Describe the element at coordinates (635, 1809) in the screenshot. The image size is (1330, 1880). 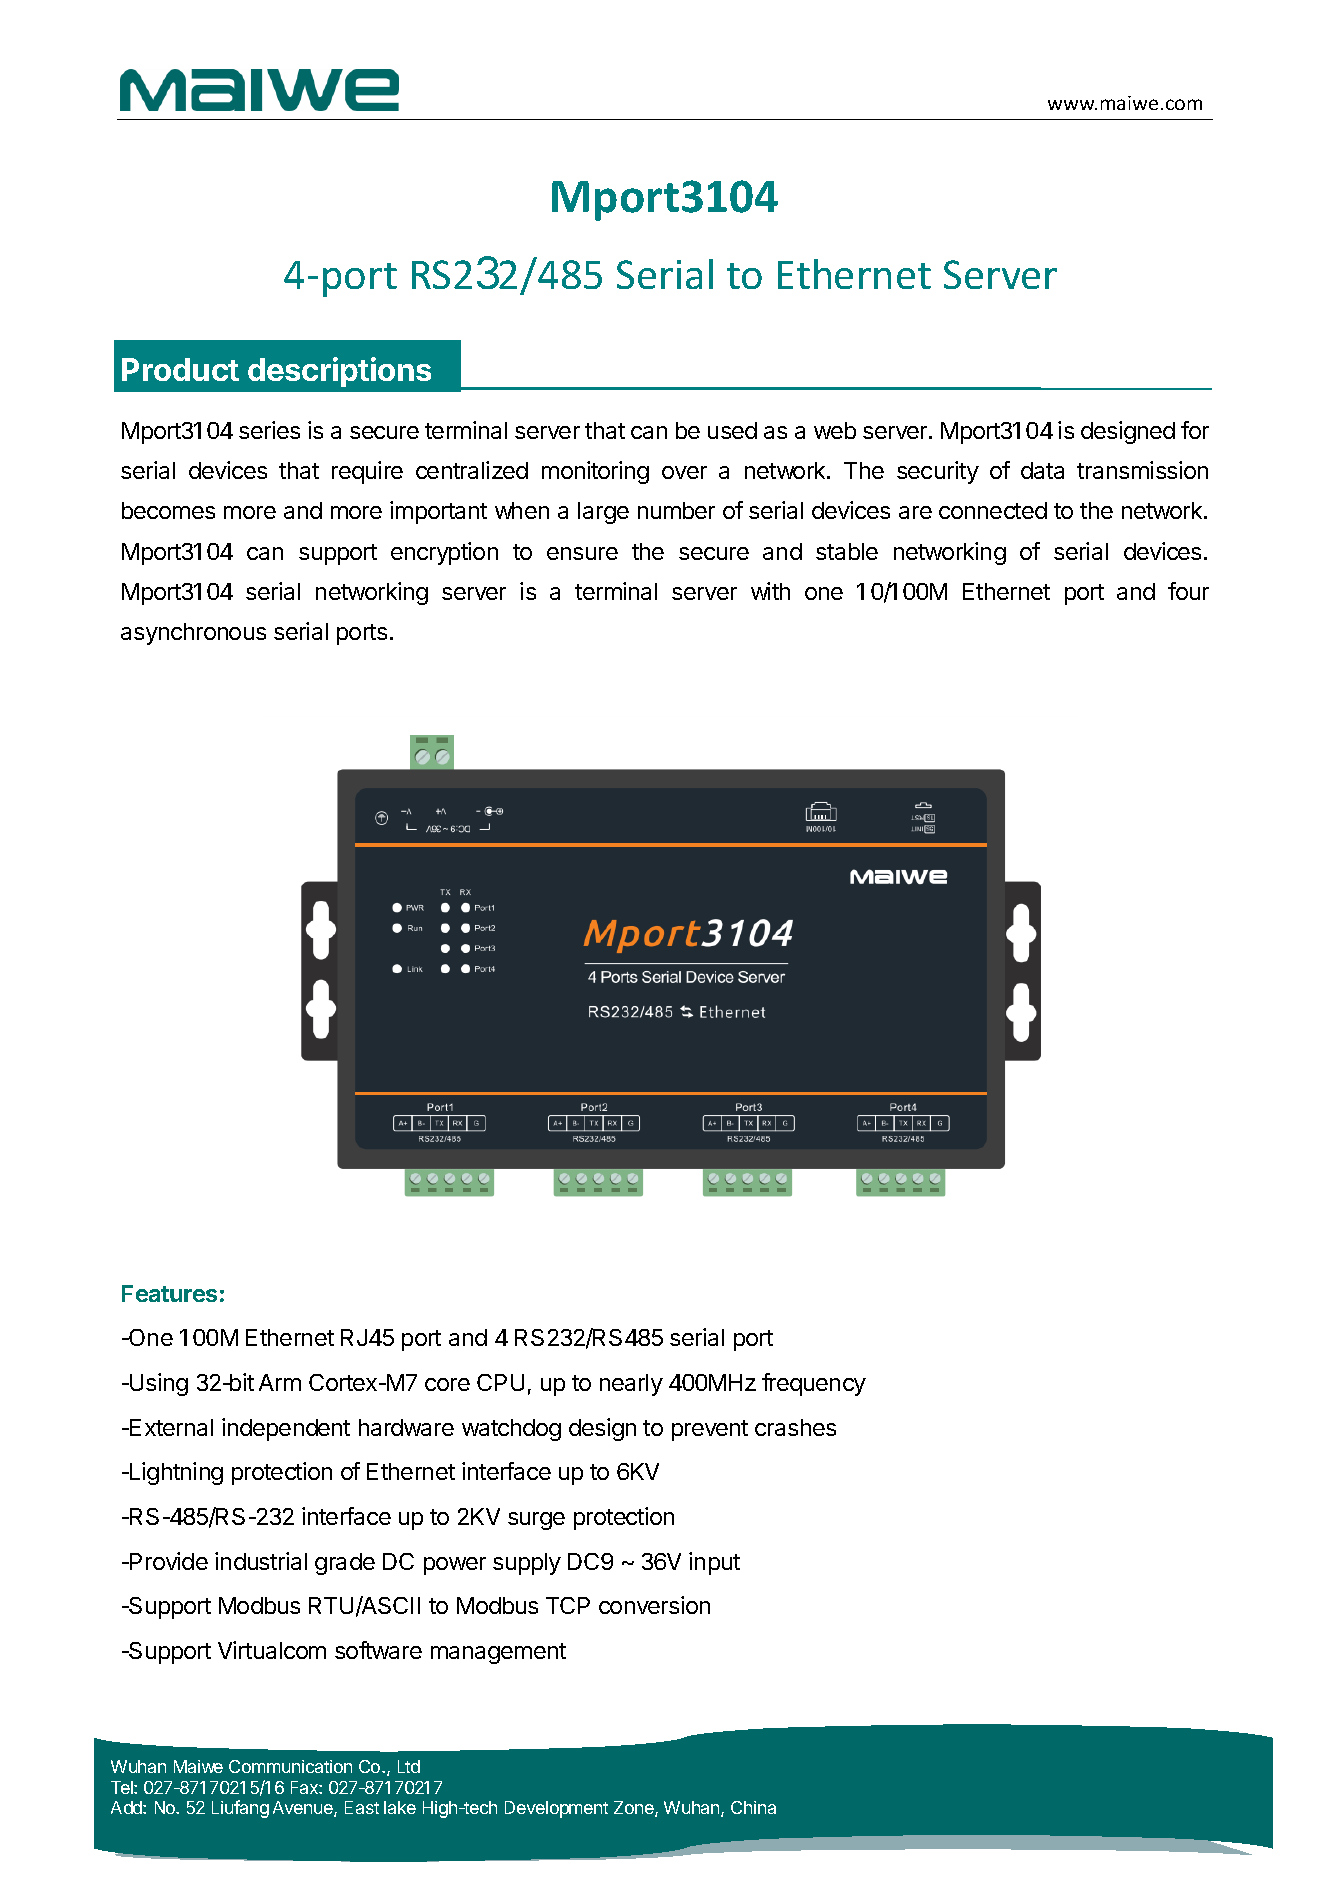
I see `Zone` at that location.
